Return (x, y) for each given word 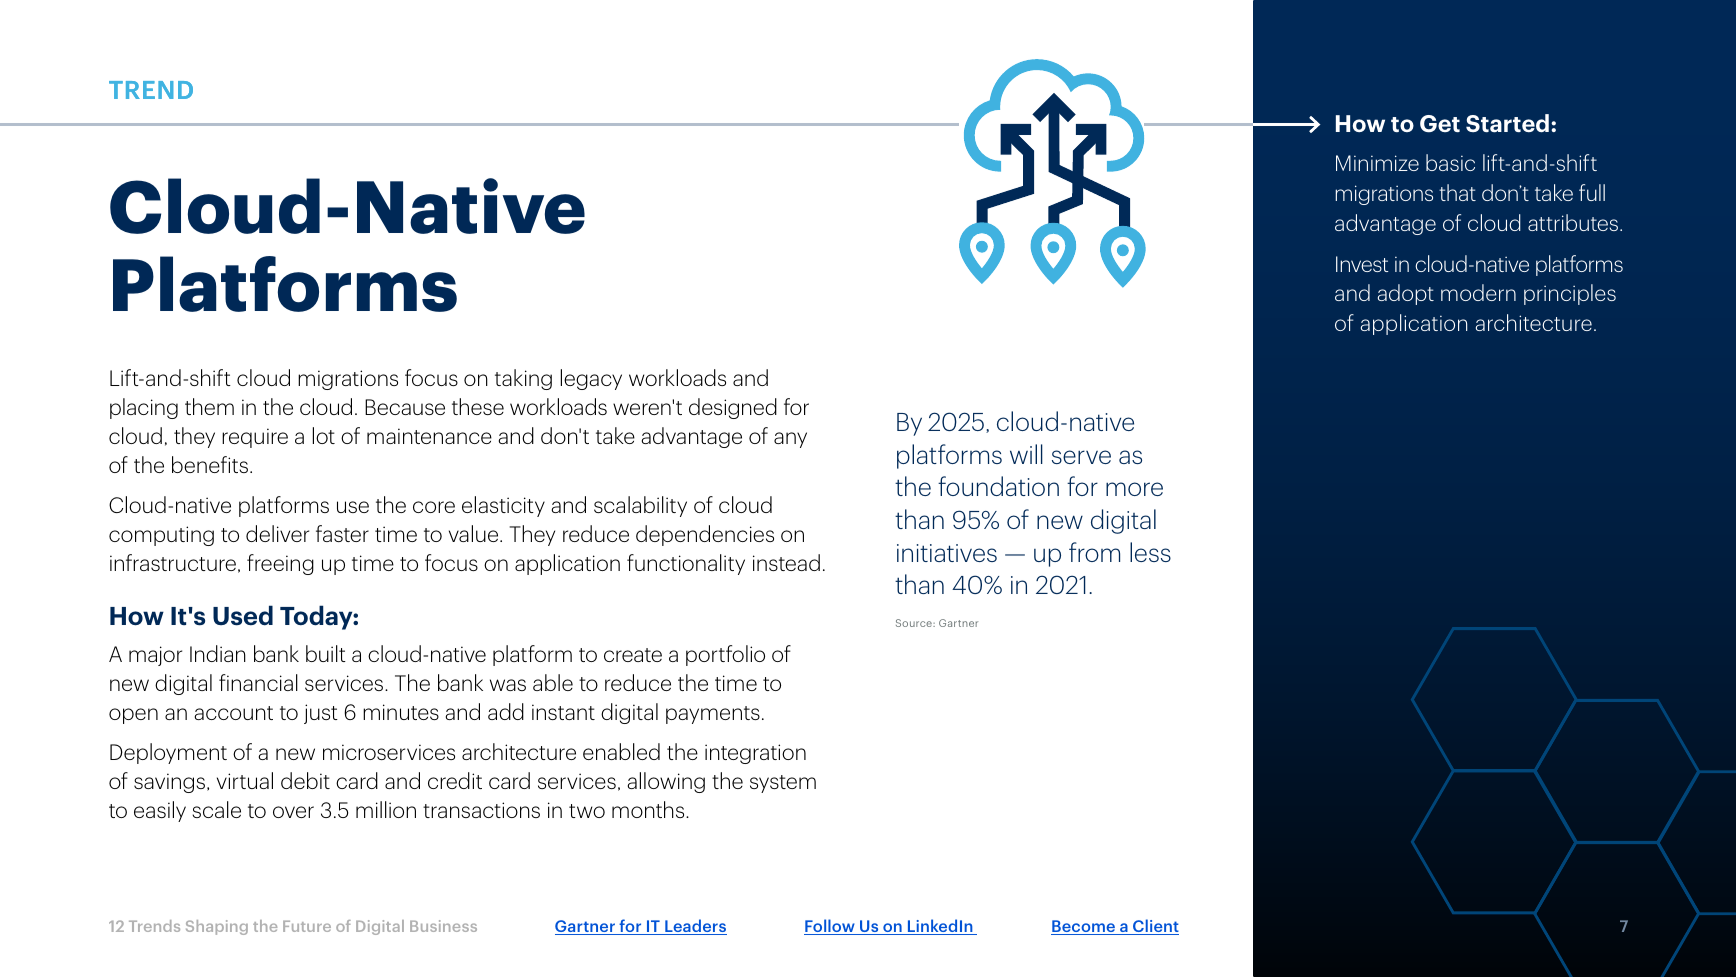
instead (786, 562)
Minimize (1377, 163)
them (209, 406)
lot (324, 435)
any (790, 440)
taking (523, 379)
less (1150, 552)
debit (305, 780)
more (1134, 489)
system (783, 784)
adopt (1406, 294)
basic (1450, 162)
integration (755, 754)
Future (307, 926)
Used (243, 615)
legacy (591, 379)
